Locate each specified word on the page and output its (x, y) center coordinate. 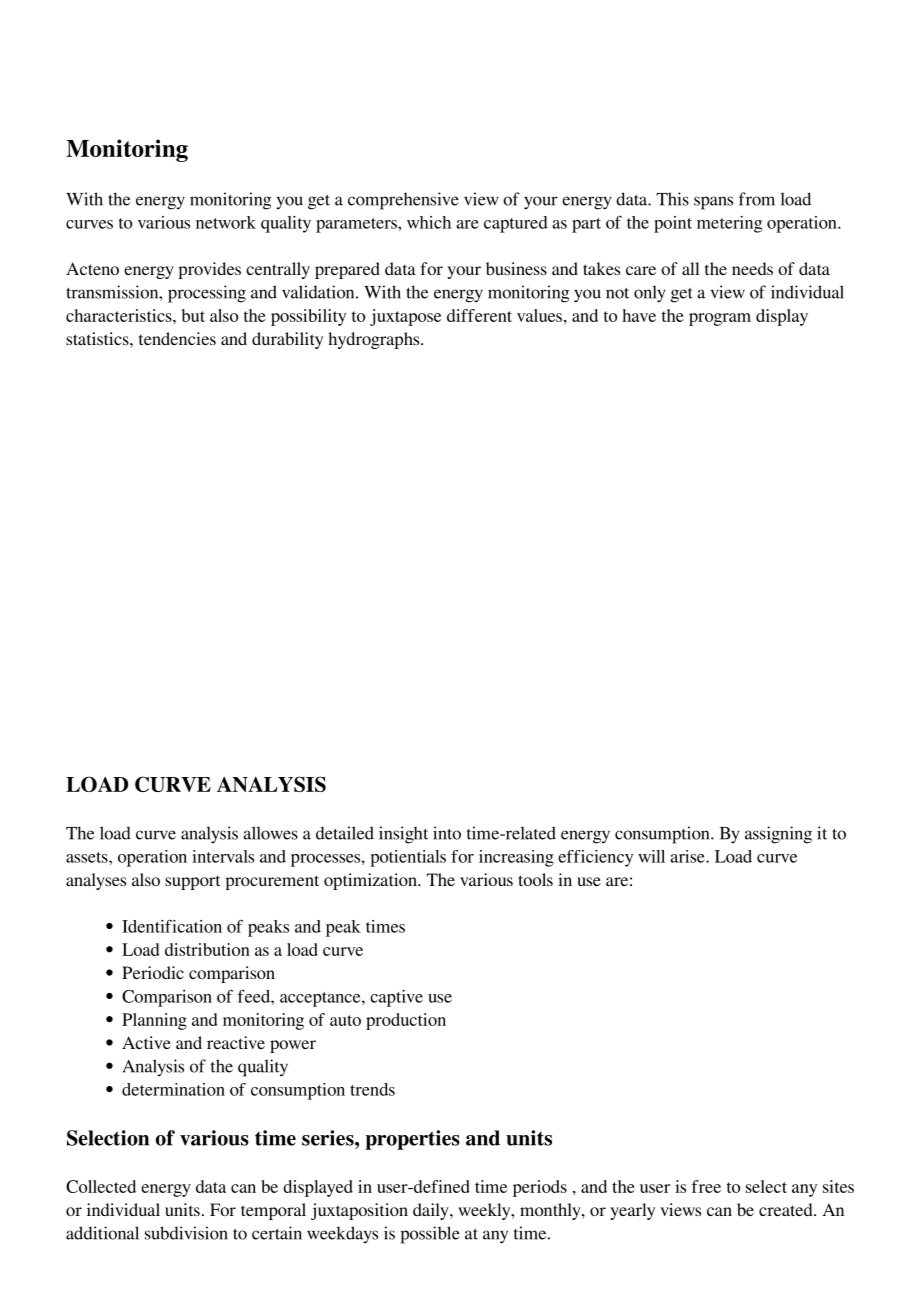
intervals (223, 856)
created (787, 1209)
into (447, 833)
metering (729, 224)
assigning (778, 835)
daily (432, 1211)
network (226, 222)
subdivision (186, 1233)
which (429, 222)
